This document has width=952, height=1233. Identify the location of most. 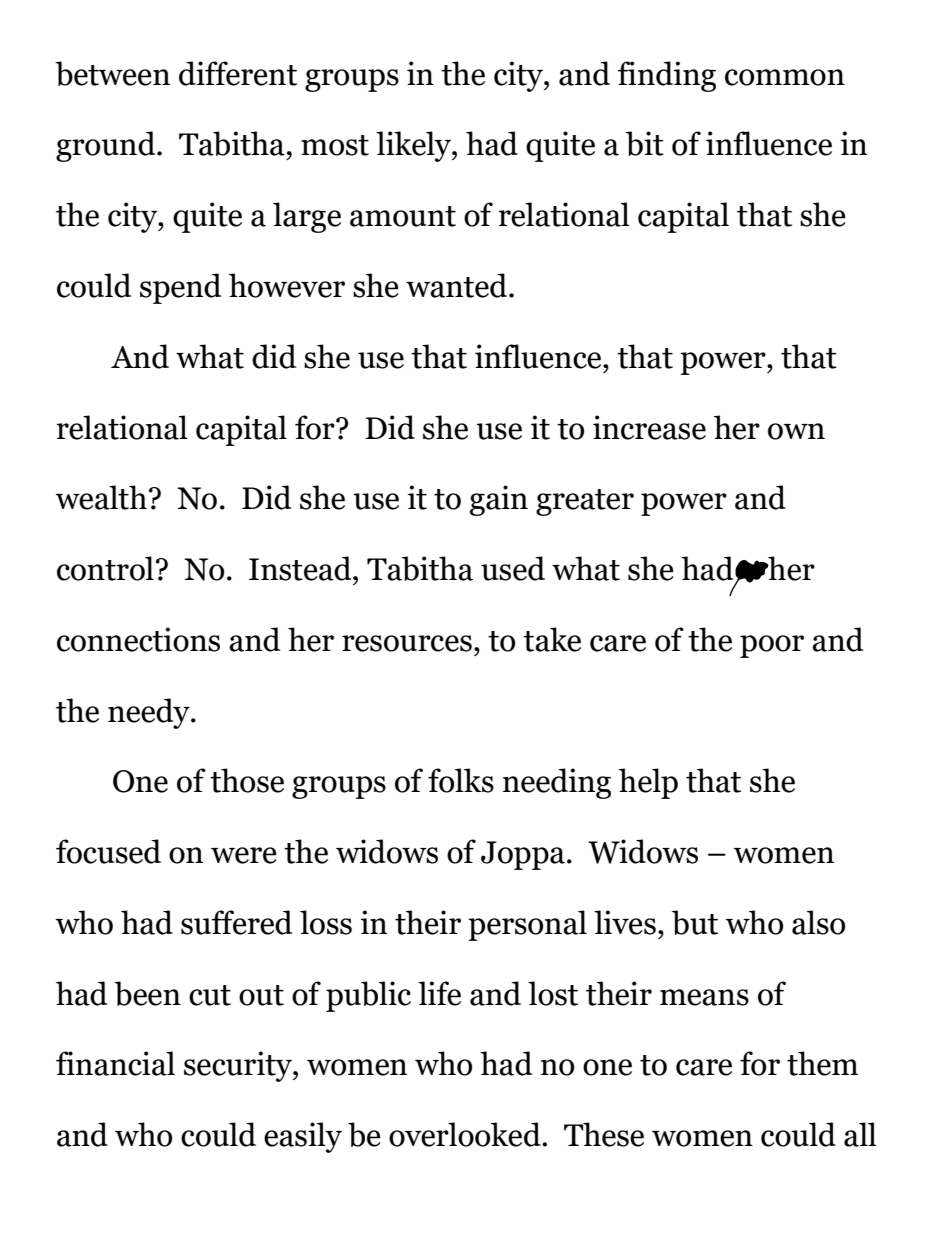
(335, 145).
